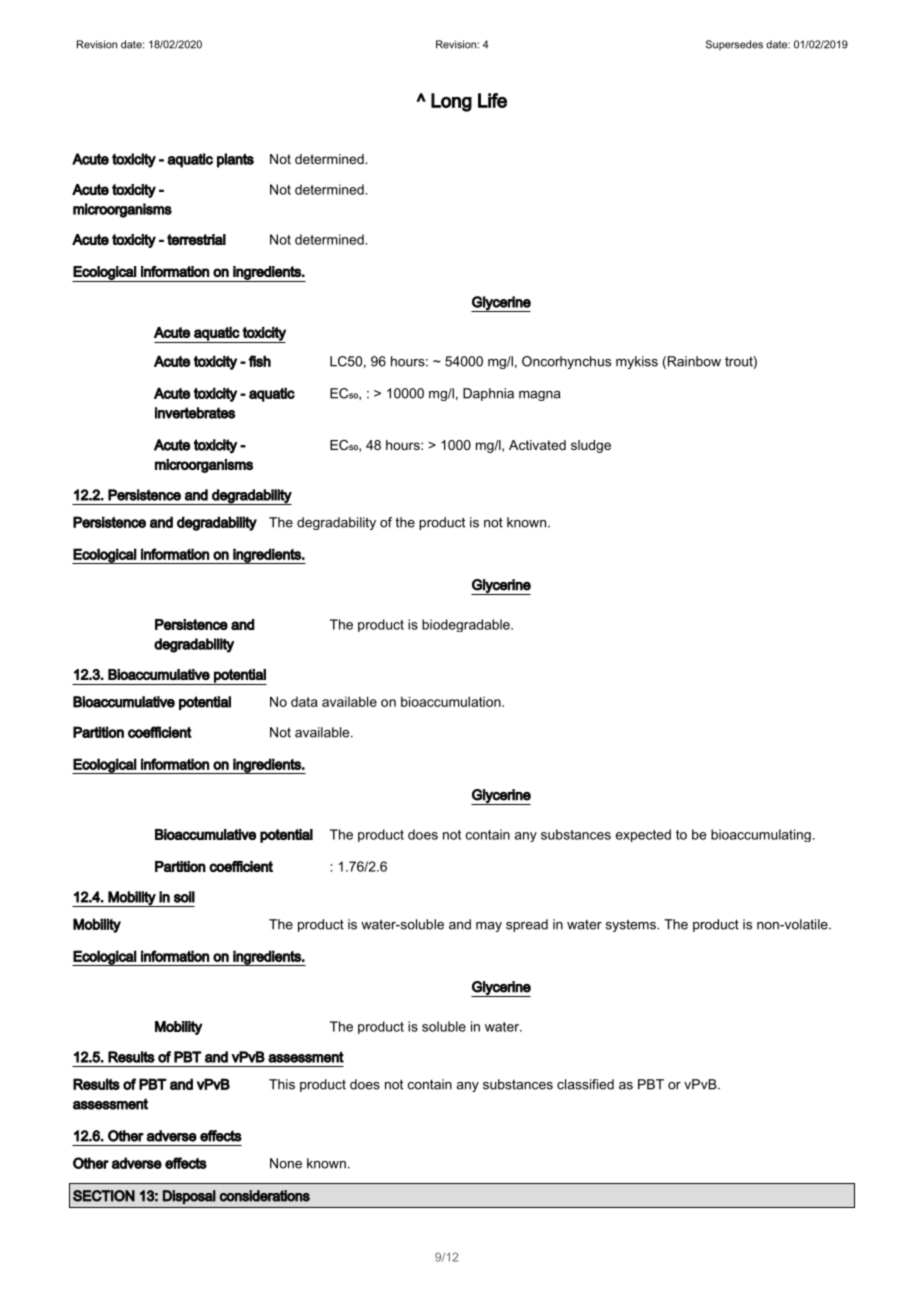 The width and height of the image is (924, 1308). What do you see at coordinates (189, 1197) in the image?
I see `Disposal` at bounding box center [189, 1197].
